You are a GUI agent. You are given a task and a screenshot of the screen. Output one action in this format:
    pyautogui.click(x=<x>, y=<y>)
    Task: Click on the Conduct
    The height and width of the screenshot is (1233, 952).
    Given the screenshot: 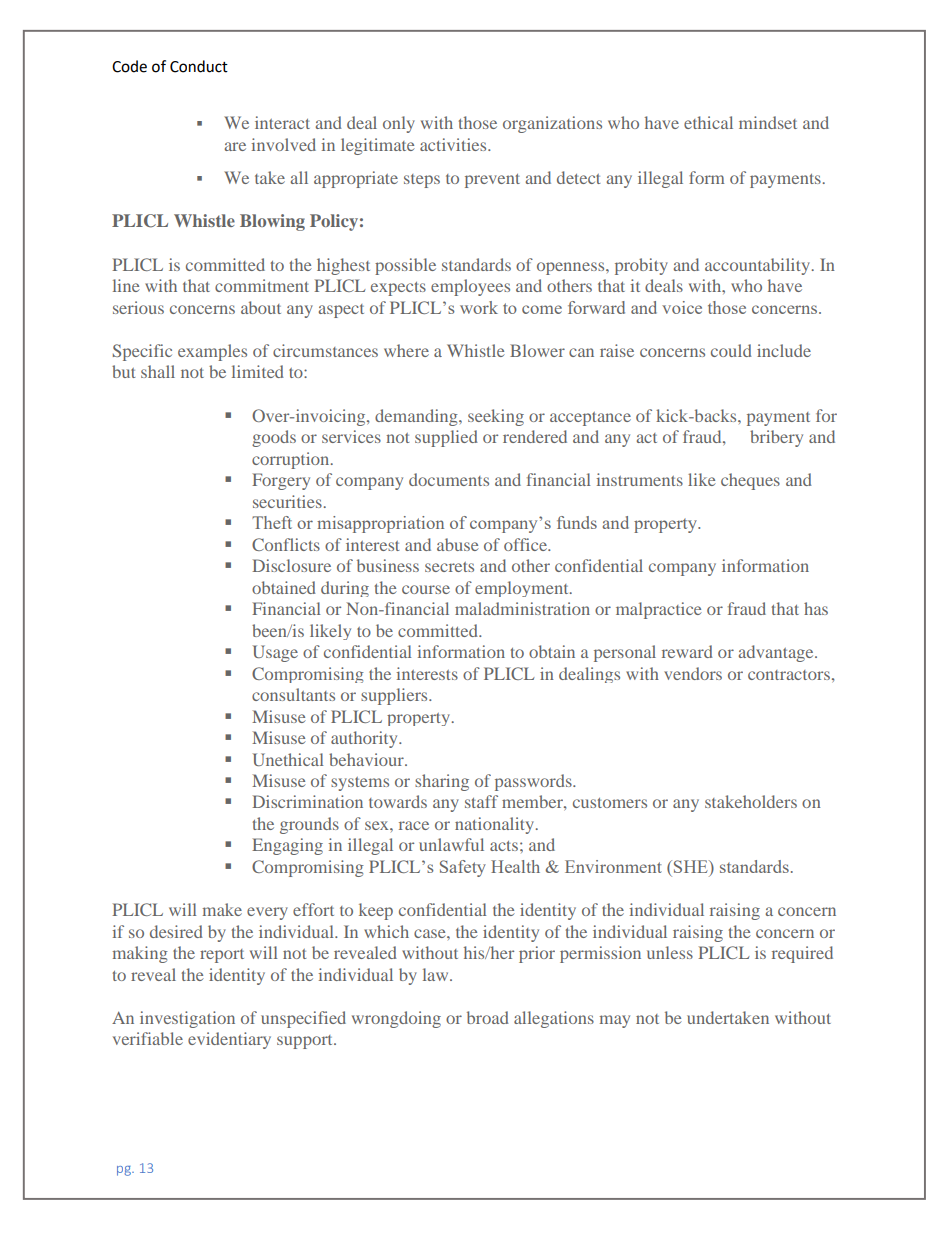 What is the action you would take?
    pyautogui.click(x=199, y=66)
